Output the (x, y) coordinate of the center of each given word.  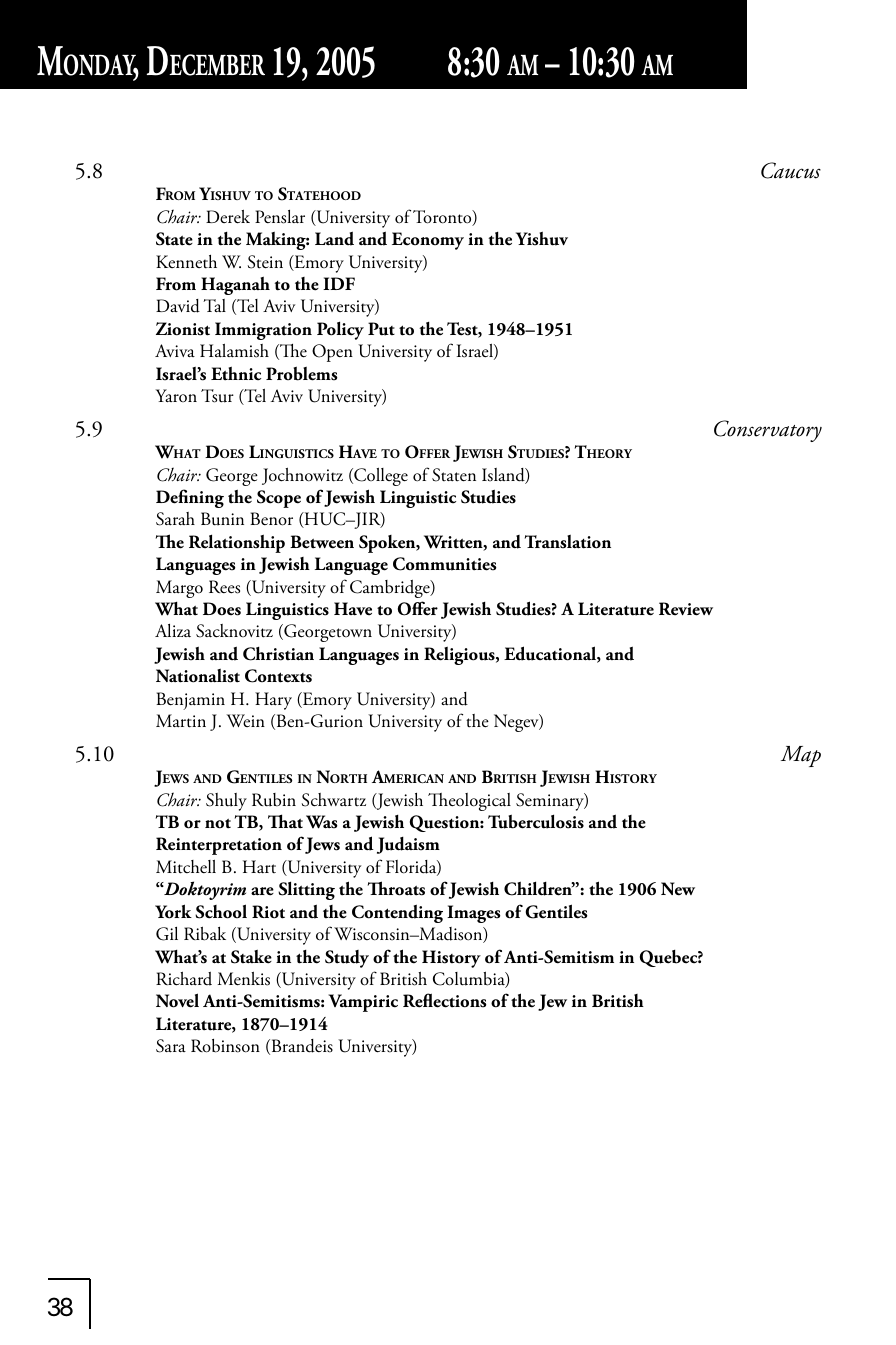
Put (381, 329)
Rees (224, 587)
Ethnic (236, 373)
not (218, 824)
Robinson (225, 1046)
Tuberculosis (536, 821)
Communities (445, 564)
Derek (228, 217)
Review (686, 609)
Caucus (791, 170)
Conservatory (768, 431)
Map (801, 756)
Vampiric (363, 1003)
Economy (428, 241)
